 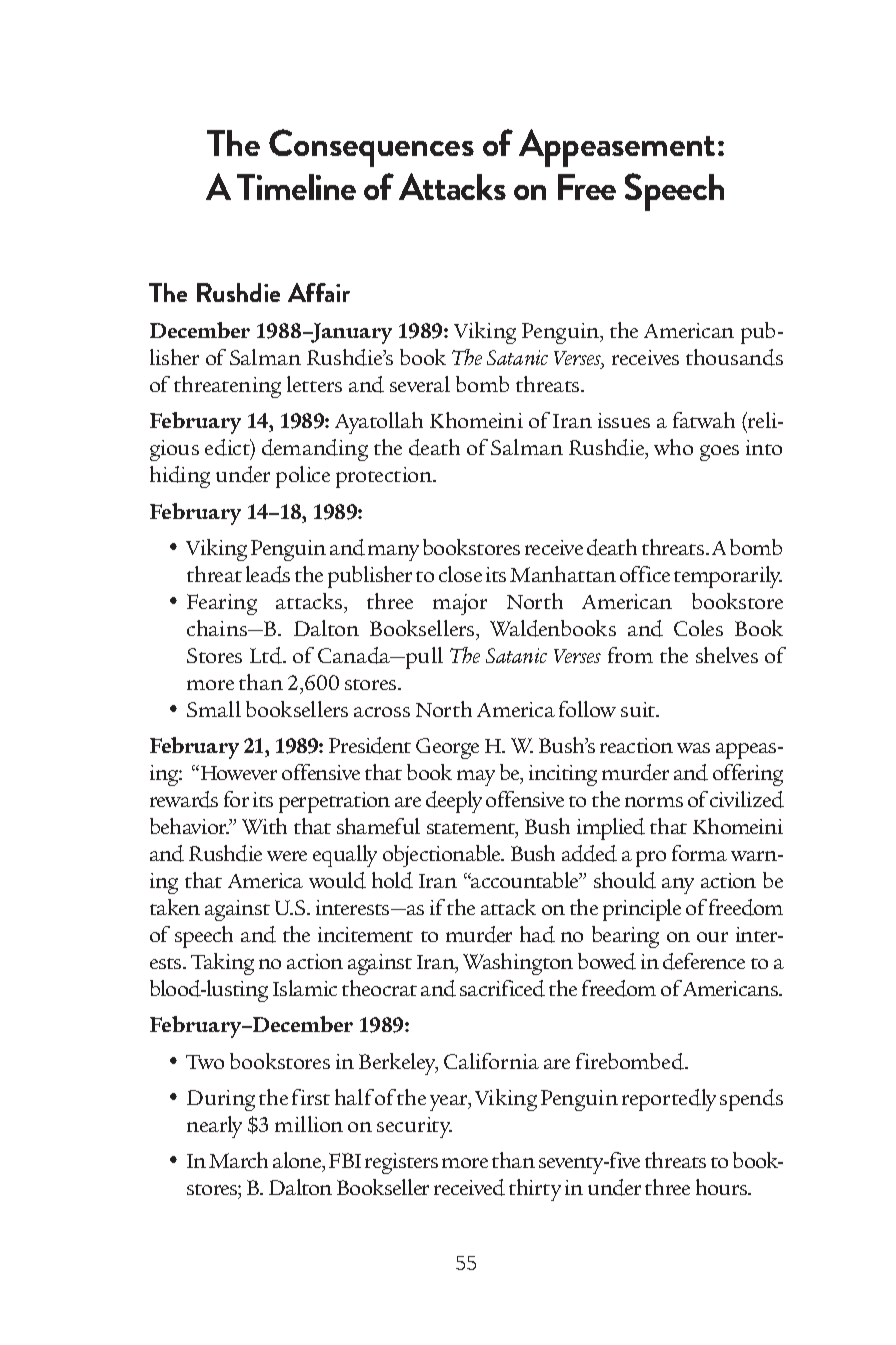 I want to click on shelves, so click(x=727, y=655).
